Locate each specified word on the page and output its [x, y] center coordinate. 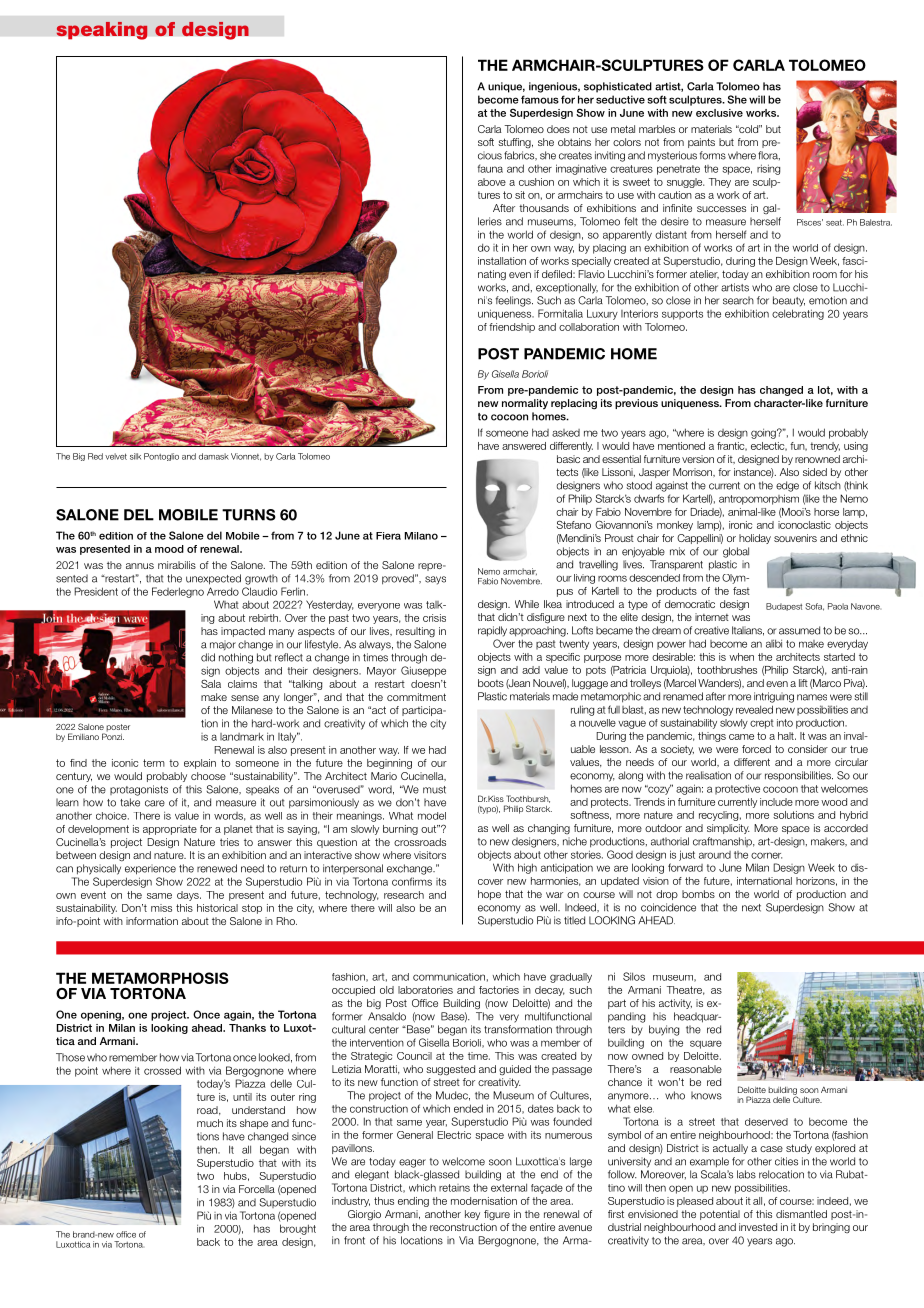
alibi [774, 643]
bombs [698, 894]
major [223, 645]
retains [454, 1188]
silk [135, 456]
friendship [512, 328]
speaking [102, 31]
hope [489, 895]
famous [540, 99]
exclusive [719, 113]
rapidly [492, 631]
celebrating [798, 314]
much [210, 1123]
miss [161, 908]
